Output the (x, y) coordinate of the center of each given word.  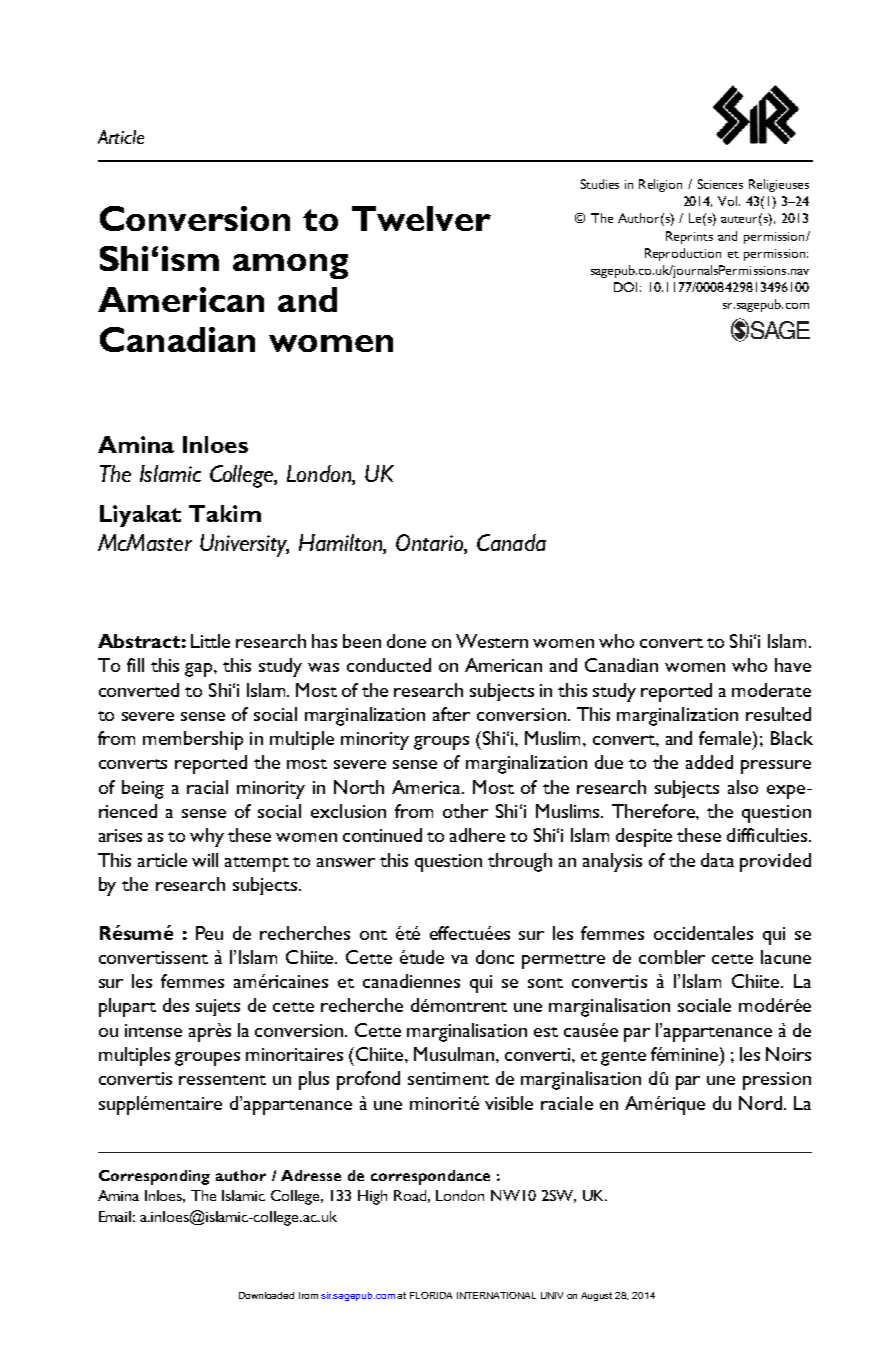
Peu (209, 933)
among (290, 266)
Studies (600, 184)
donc (495, 957)
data (717, 860)
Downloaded (266, 1295)
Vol (729, 201)
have (793, 665)
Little (210, 641)
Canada (511, 542)
